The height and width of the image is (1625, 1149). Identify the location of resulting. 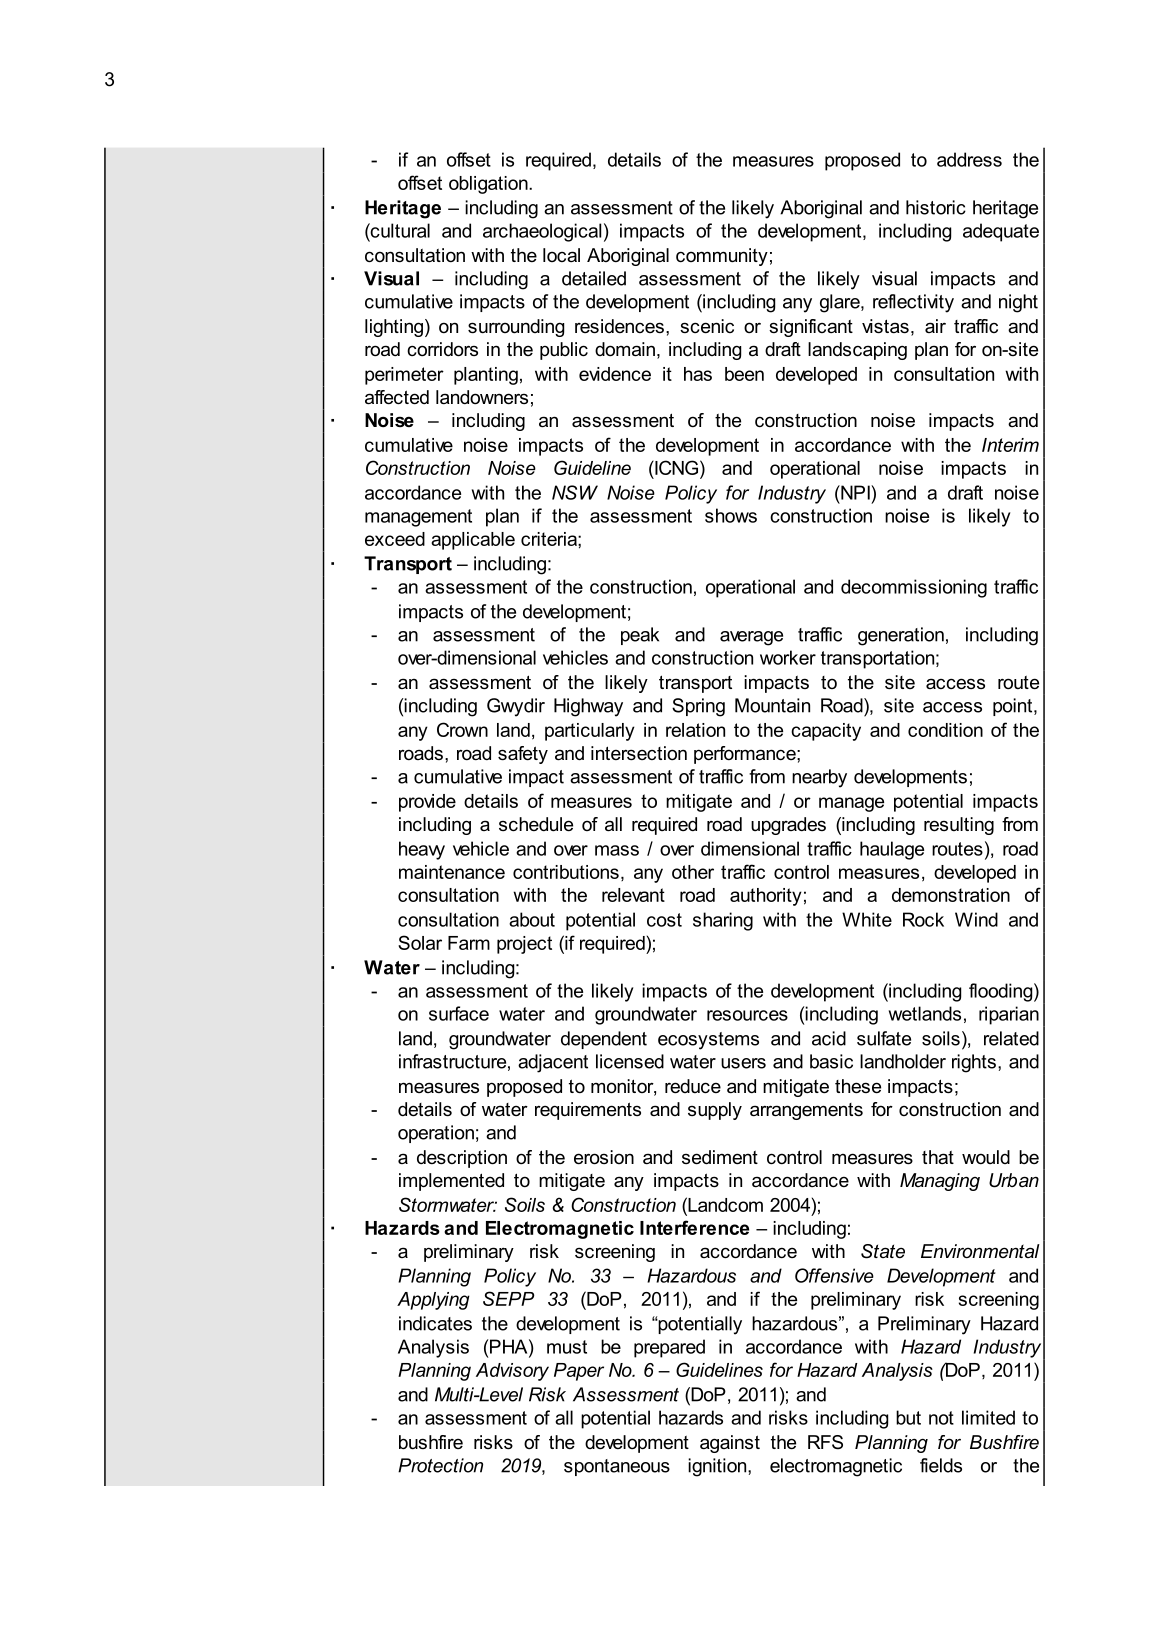
(959, 826).
